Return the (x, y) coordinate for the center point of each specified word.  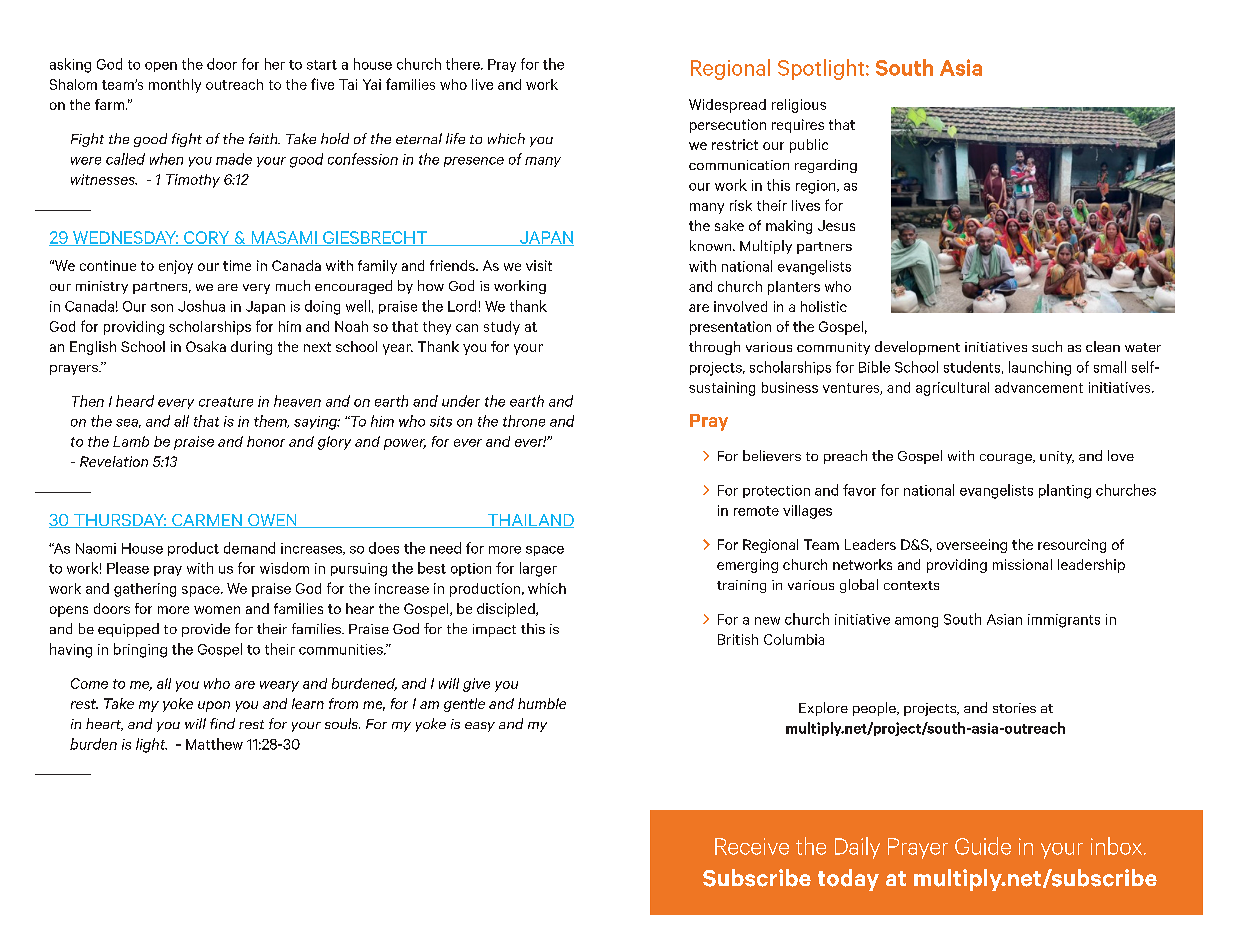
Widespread (727, 106)
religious (799, 106)
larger (538, 569)
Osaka (206, 346)
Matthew (214, 744)
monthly (175, 86)
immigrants (1064, 621)
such (1047, 346)
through (714, 348)
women (217, 610)
